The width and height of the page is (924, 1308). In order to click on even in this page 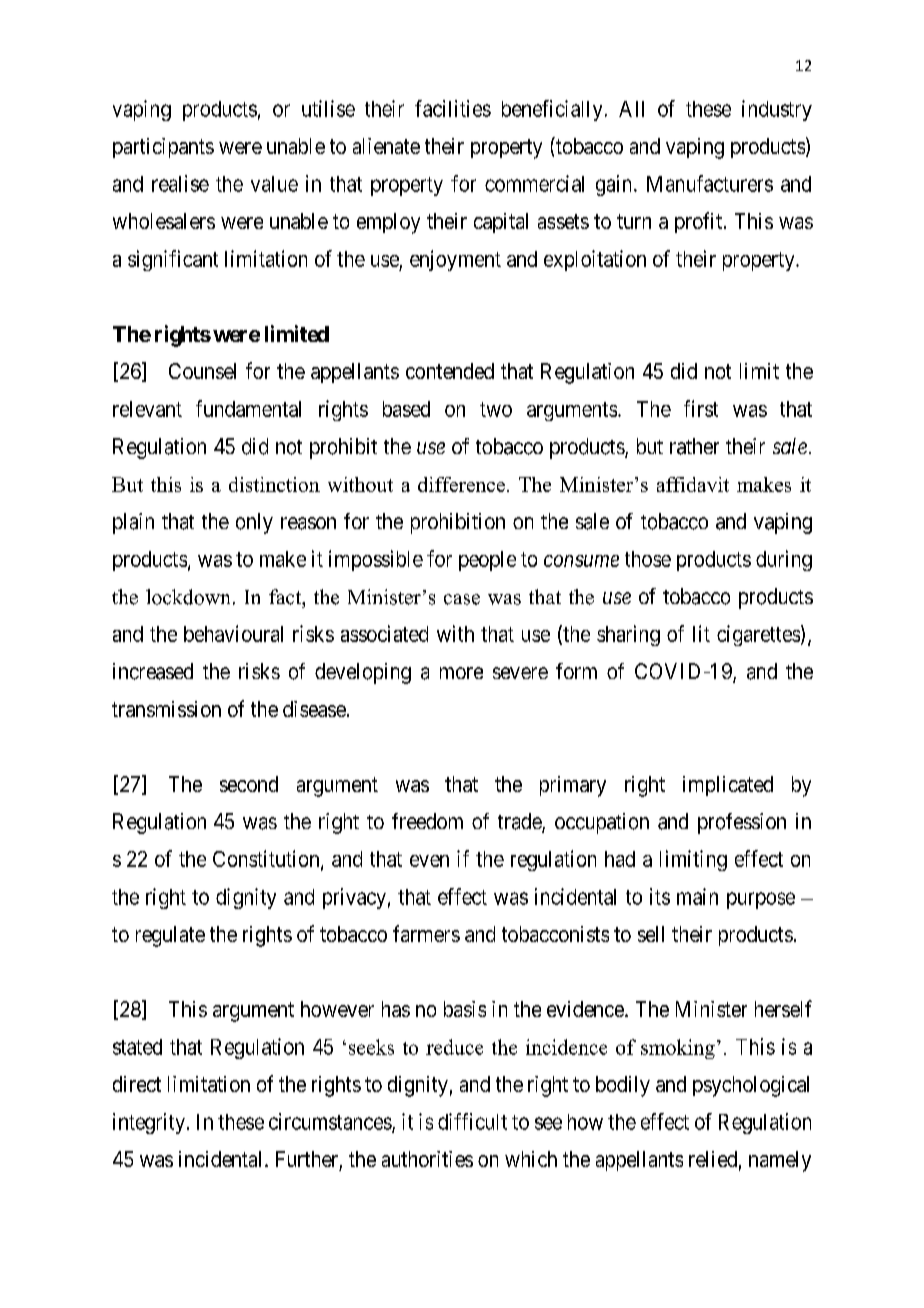, I will do `click(429, 861)`.
